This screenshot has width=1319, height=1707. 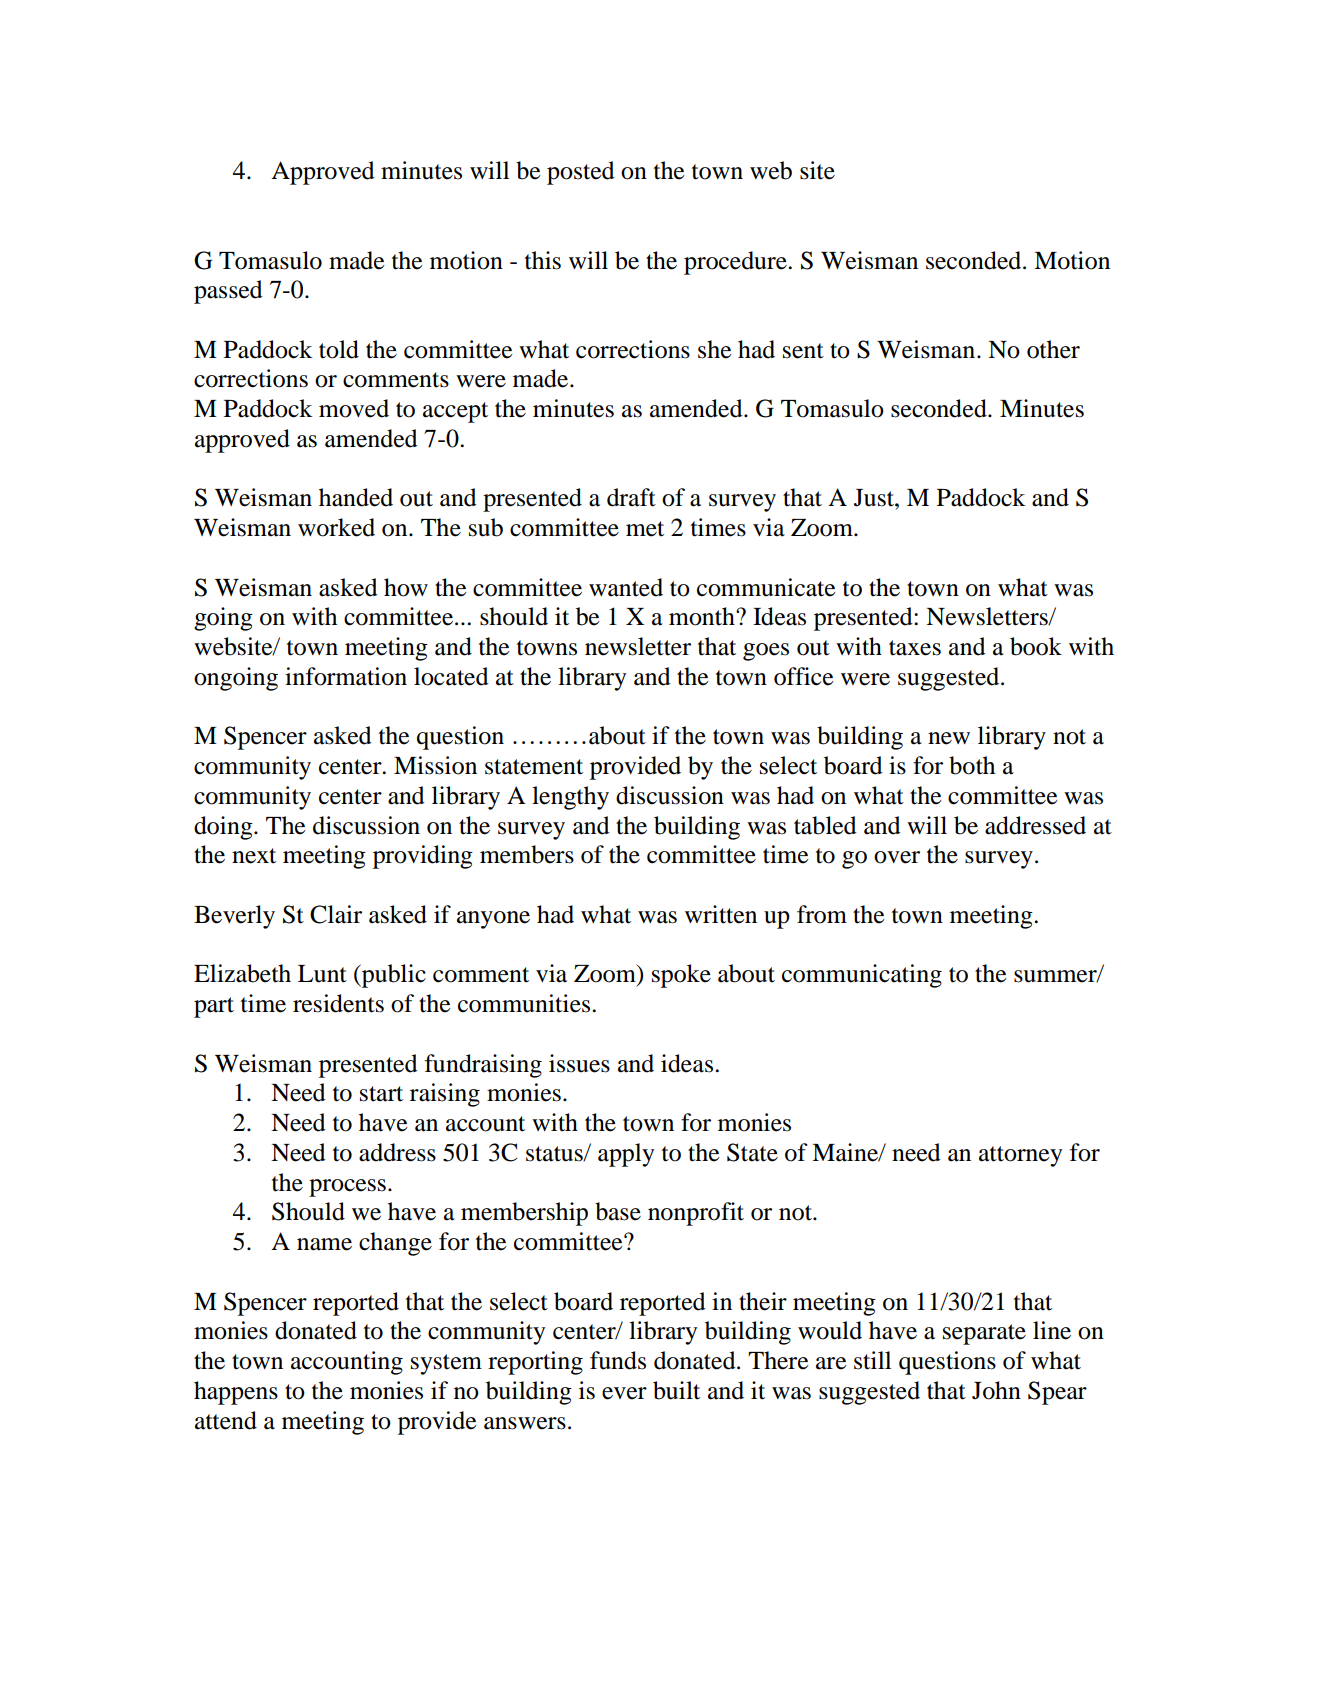 I want to click on draft, so click(x=631, y=497).
